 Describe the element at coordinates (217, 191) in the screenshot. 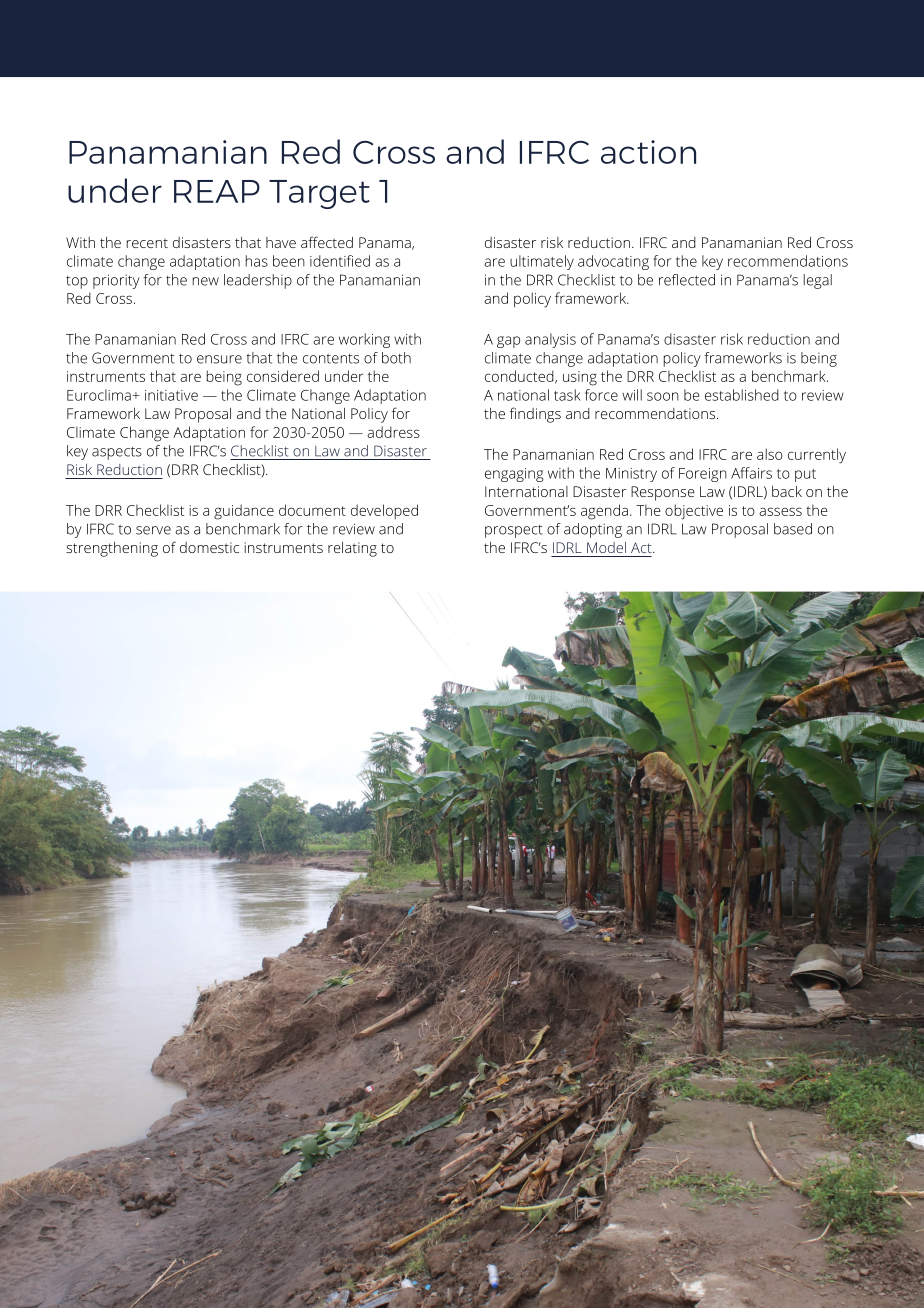

I see `REAP` at that location.
